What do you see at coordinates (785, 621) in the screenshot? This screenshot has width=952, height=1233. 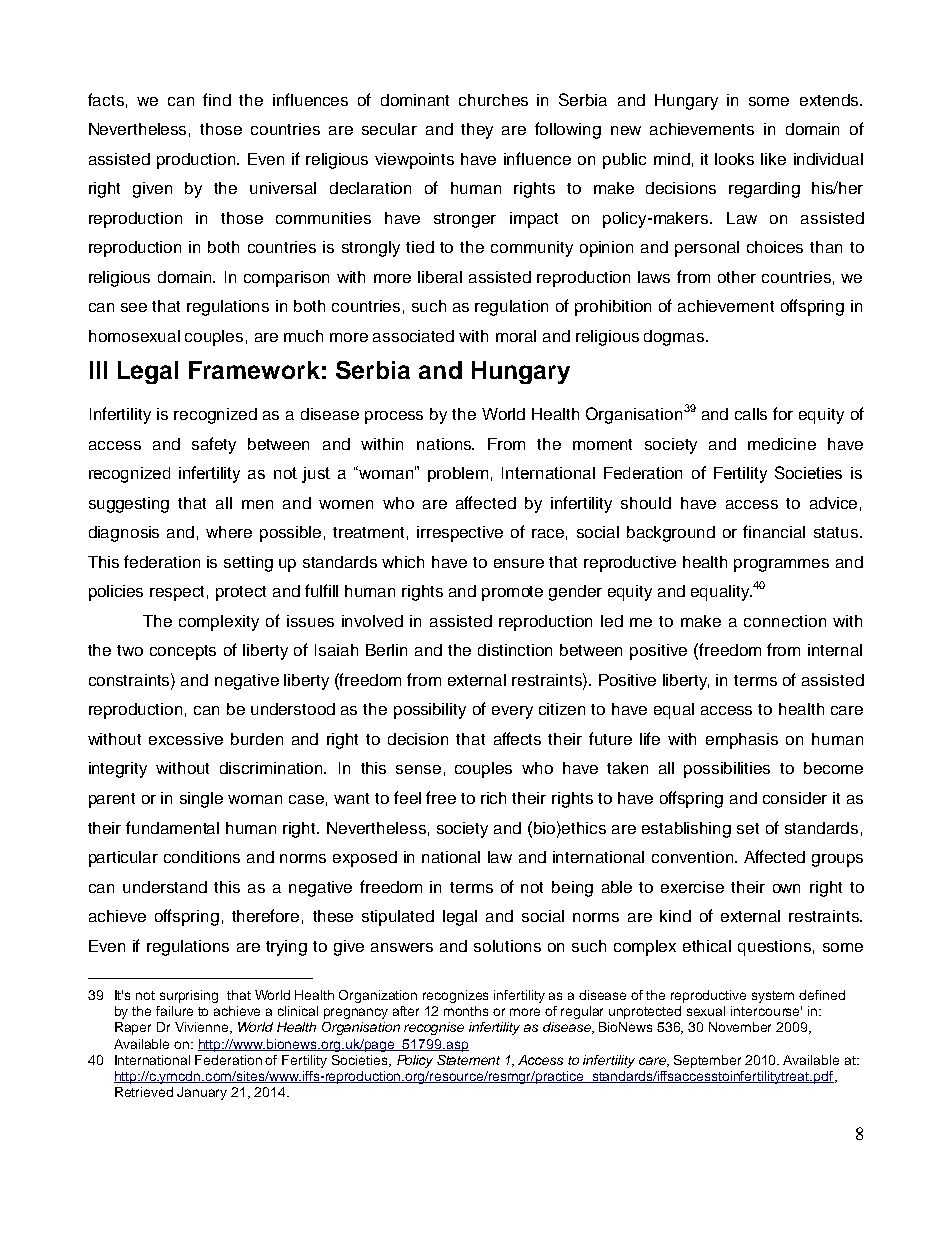 I see `connection` at bounding box center [785, 621].
